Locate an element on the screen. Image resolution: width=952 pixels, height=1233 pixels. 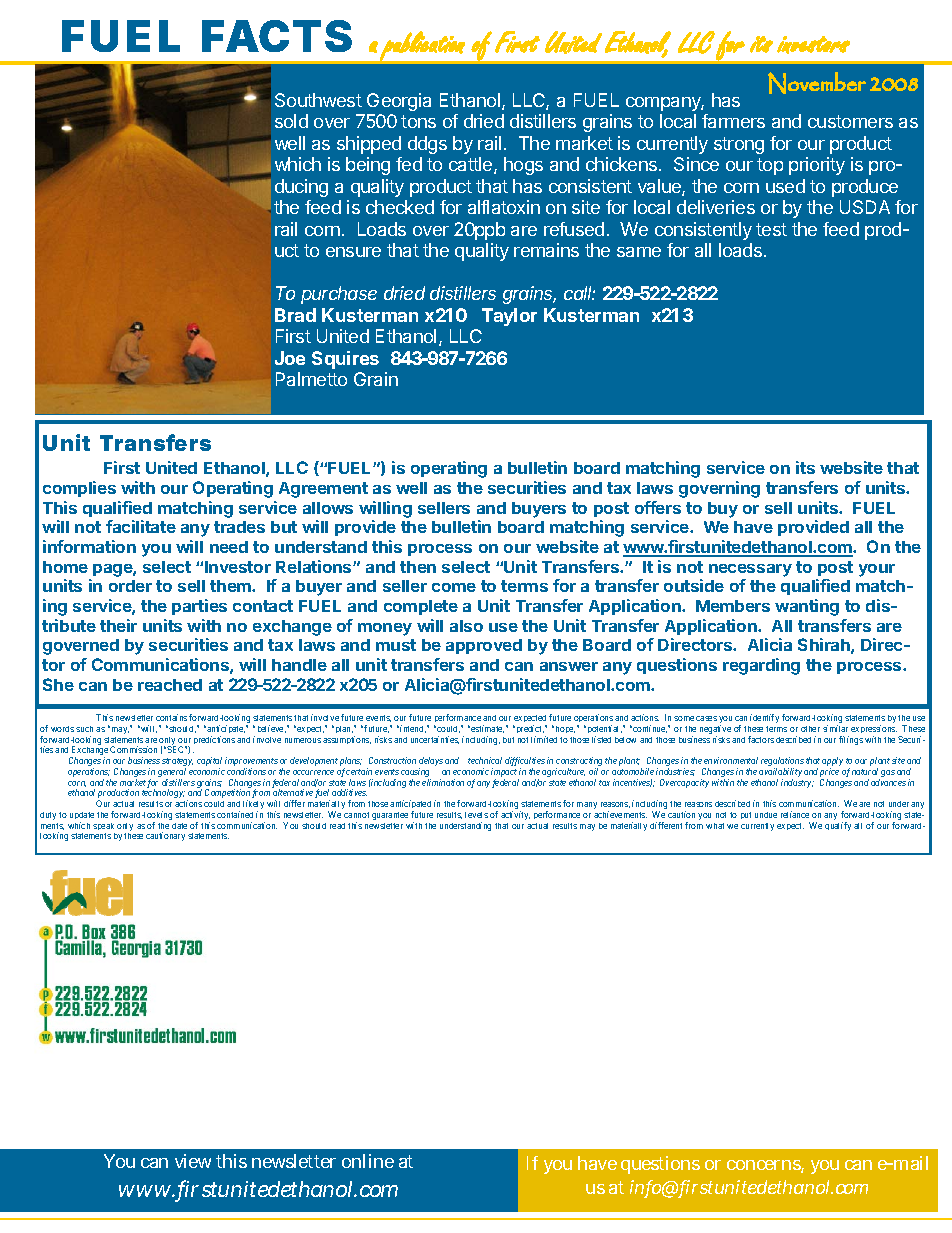
wanting is located at coordinates (807, 607).
